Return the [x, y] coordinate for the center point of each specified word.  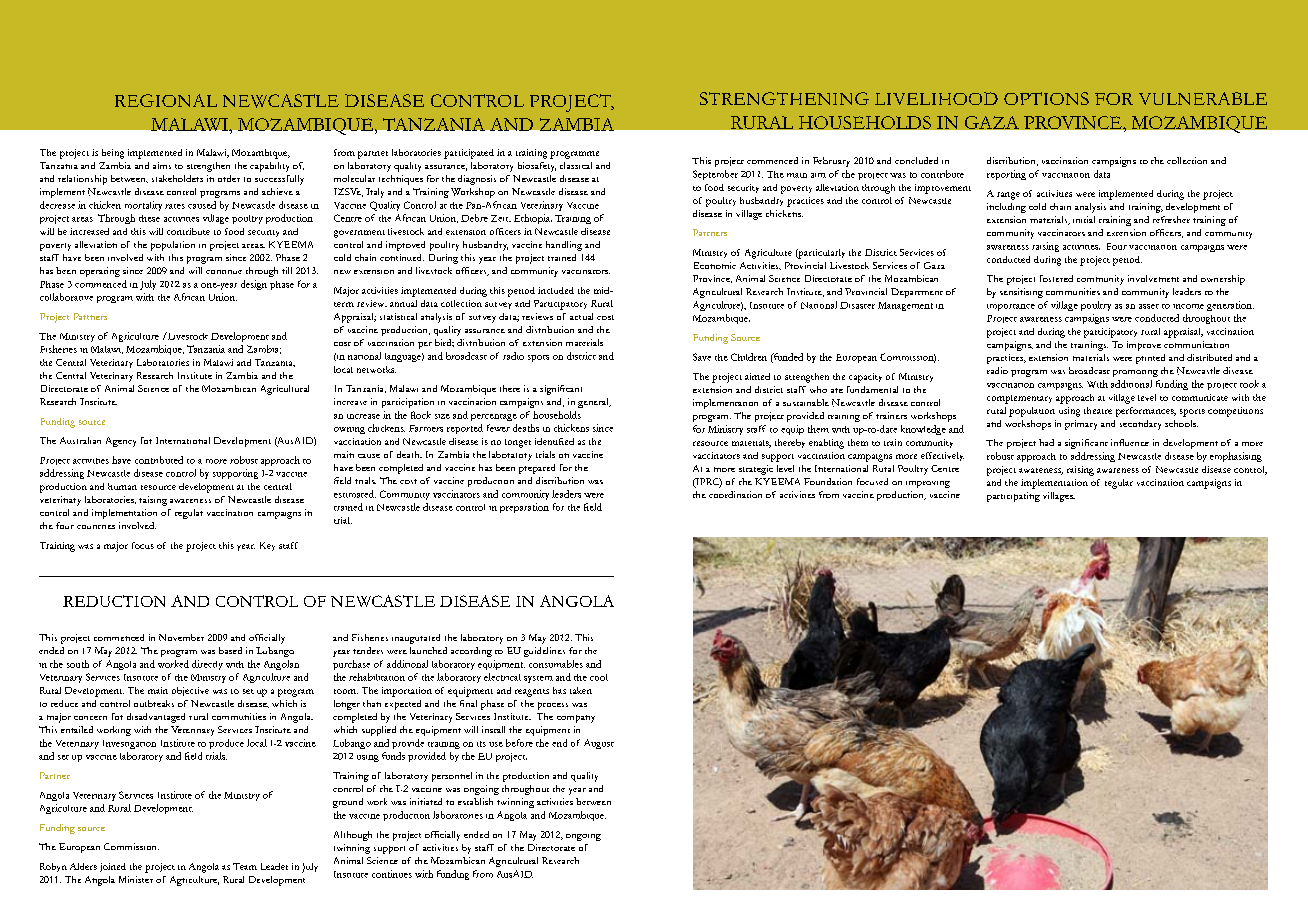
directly [207, 665]
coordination [735, 494]
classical [576, 165]
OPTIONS [1046, 98]
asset [1149, 306]
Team [245, 866]
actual [581, 316]
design [254, 285]
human [122, 486]
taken [581, 690]
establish [475, 801]
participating [1013, 497]
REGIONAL [166, 100]
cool [599, 677]
